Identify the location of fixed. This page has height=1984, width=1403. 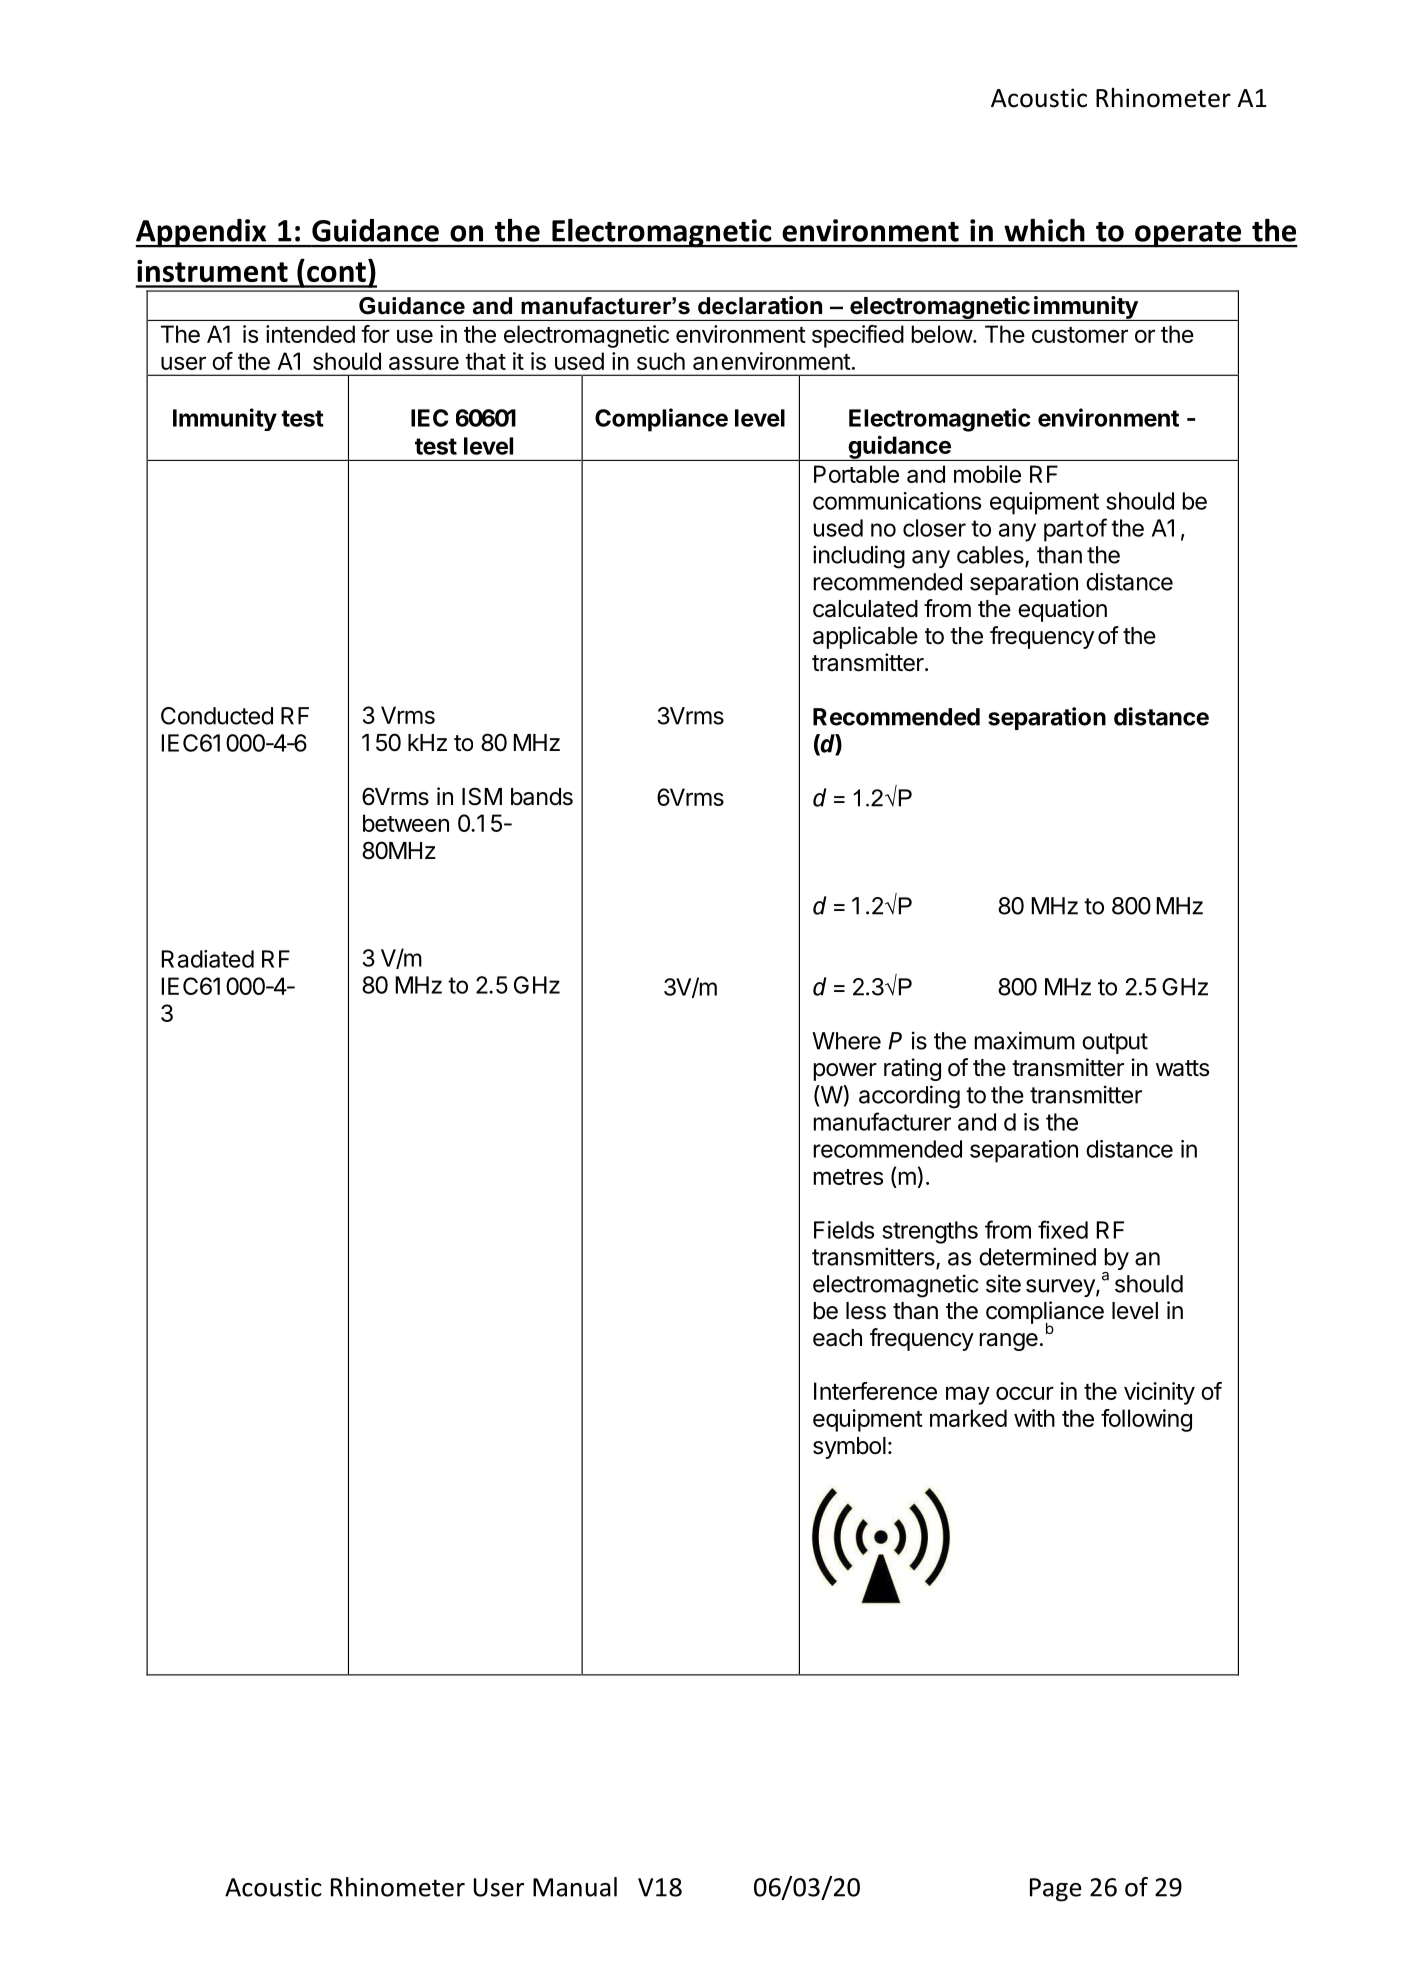
(1063, 1229).
